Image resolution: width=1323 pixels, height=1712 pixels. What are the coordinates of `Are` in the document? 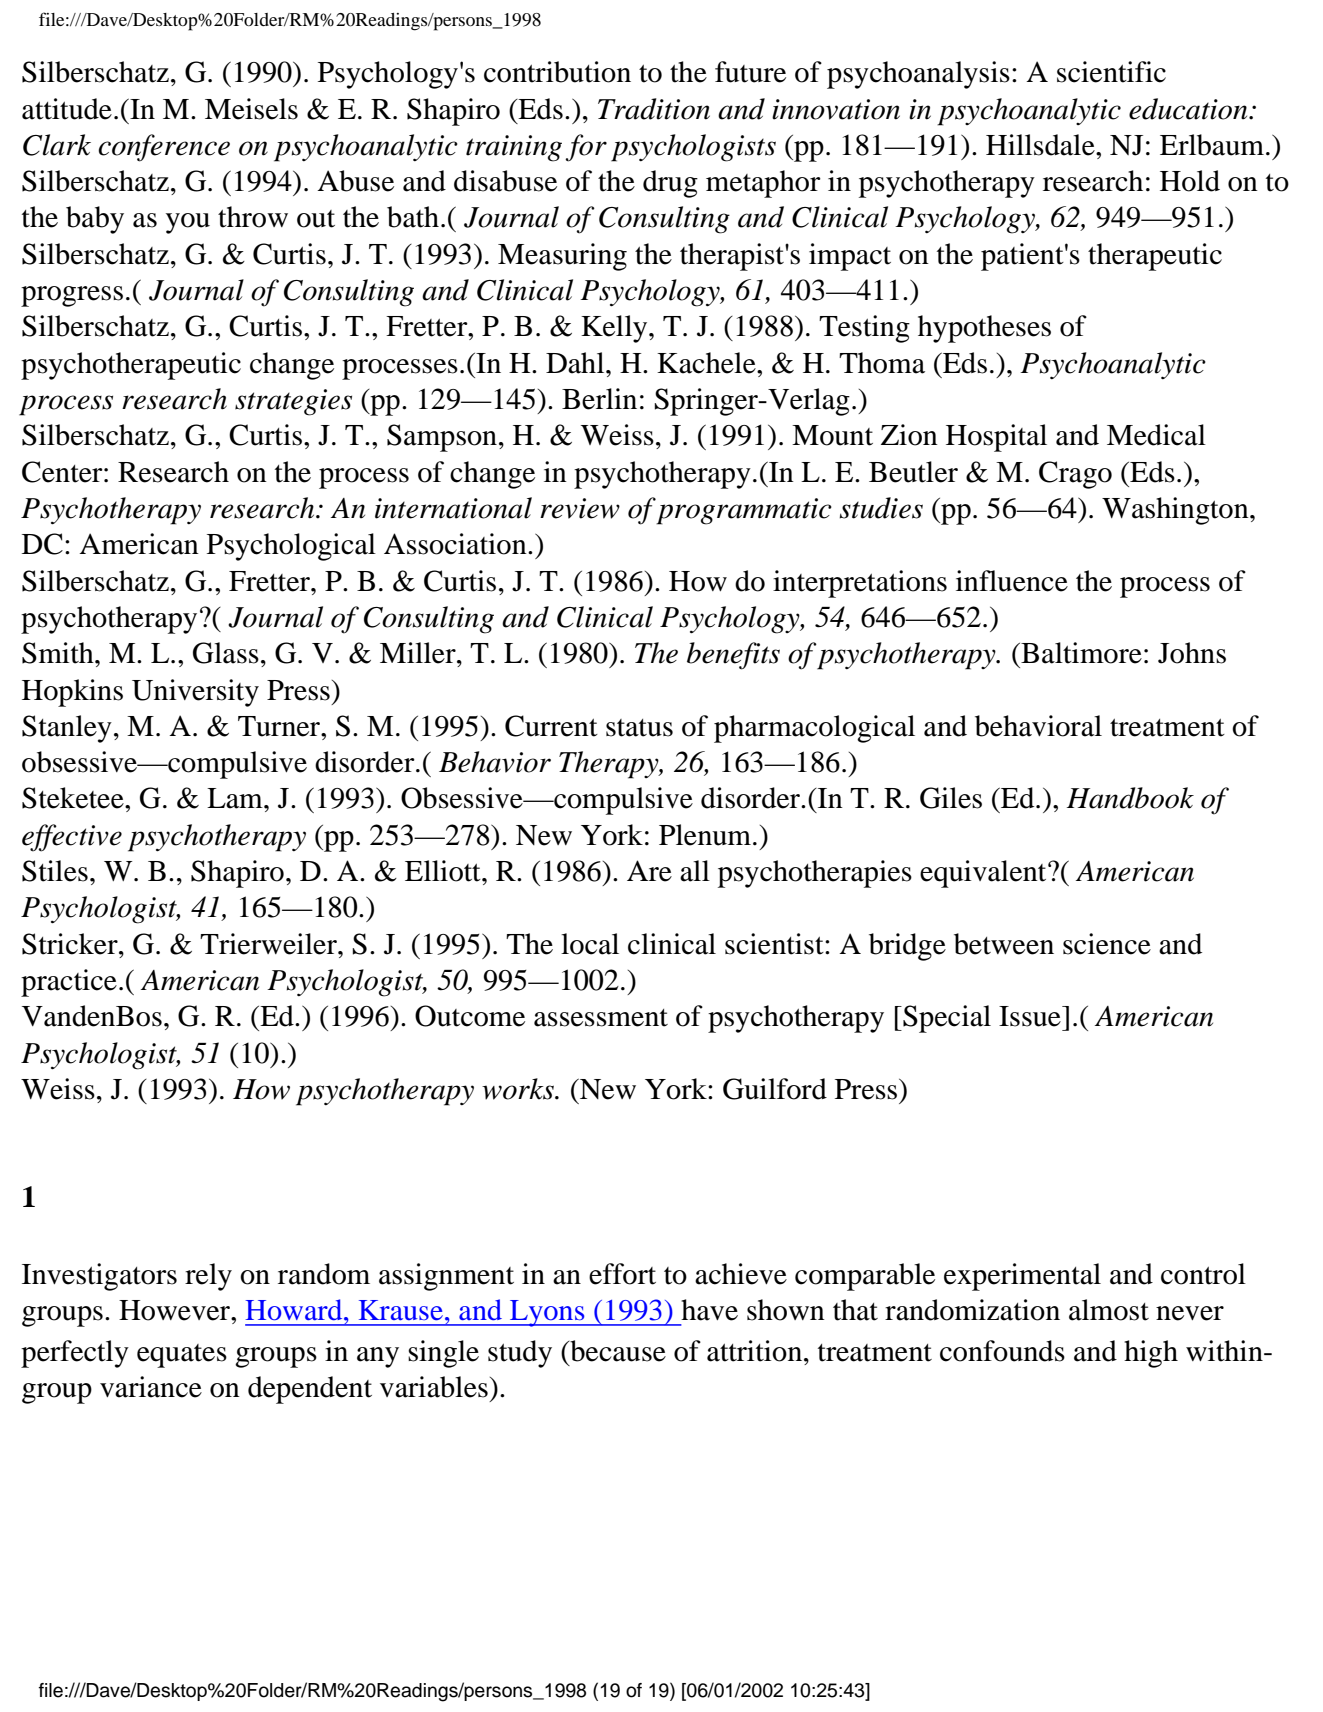 It's located at (649, 871).
